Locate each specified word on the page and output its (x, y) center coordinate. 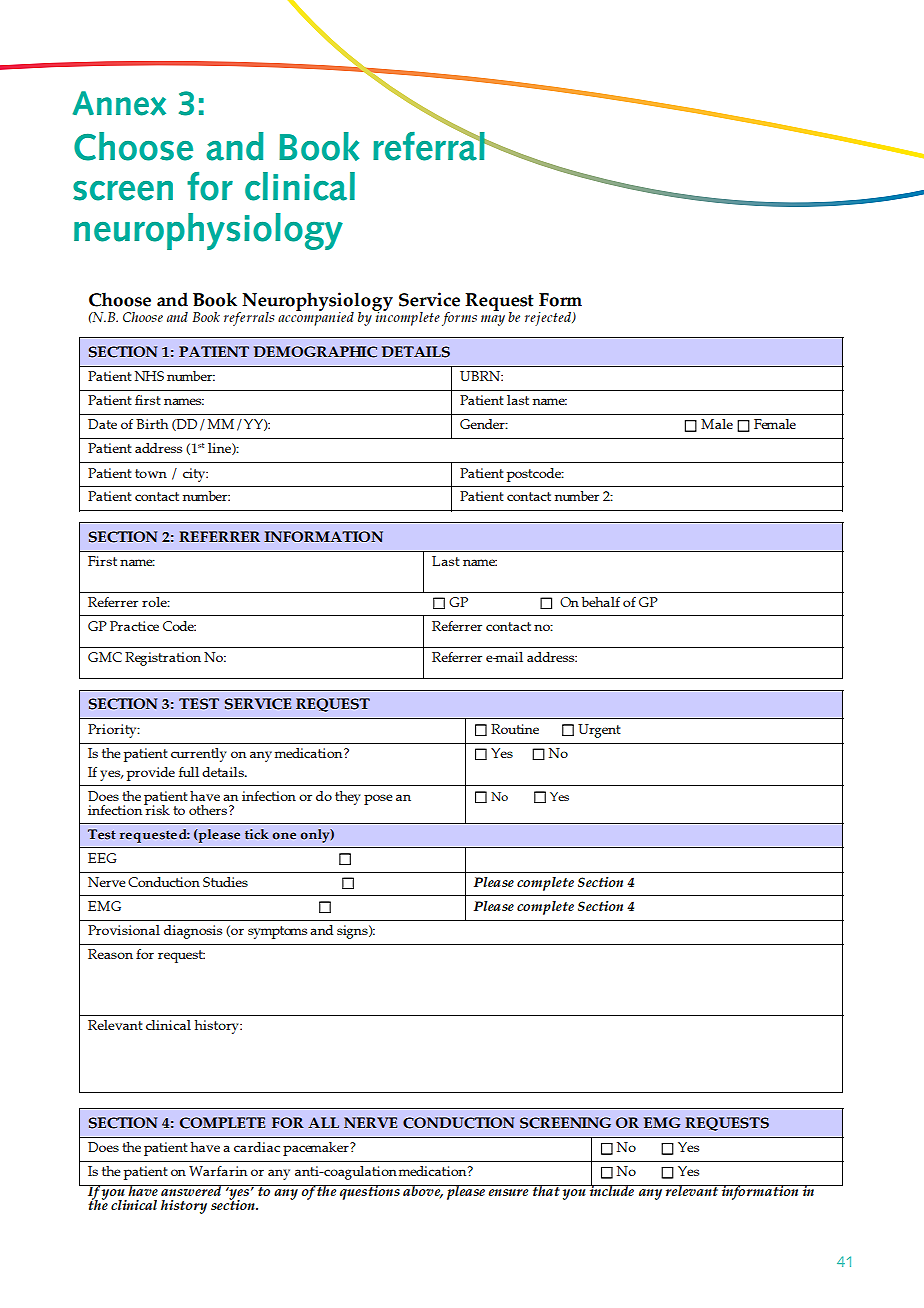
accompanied (316, 317)
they (348, 798)
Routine (515, 729)
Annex (119, 103)
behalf (601, 602)
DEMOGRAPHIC (315, 352)
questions (370, 1192)
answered (191, 1190)
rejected (549, 319)
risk (157, 808)
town (151, 473)
